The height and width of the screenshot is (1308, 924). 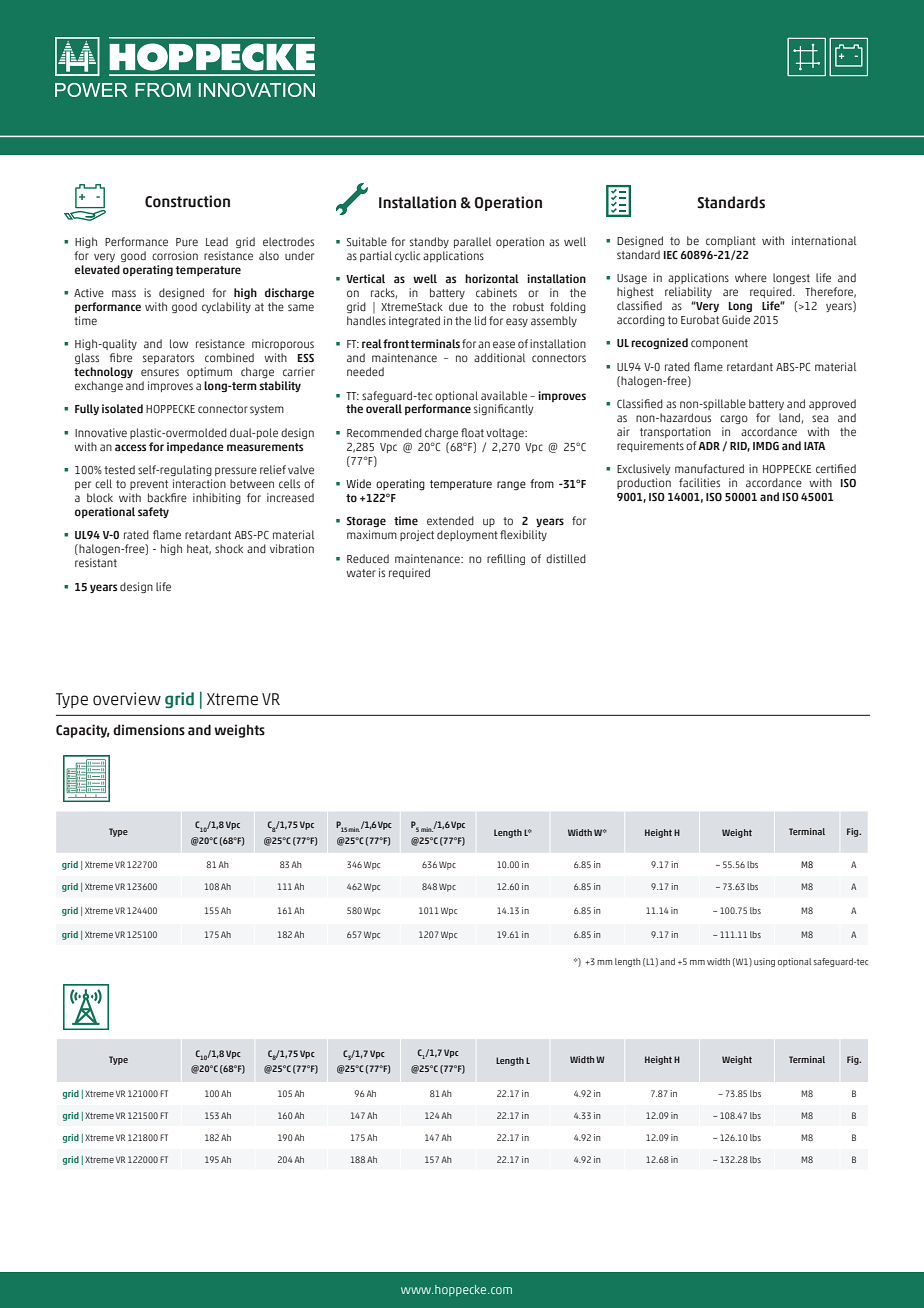 I want to click on dimensions, so click(x=149, y=730).
